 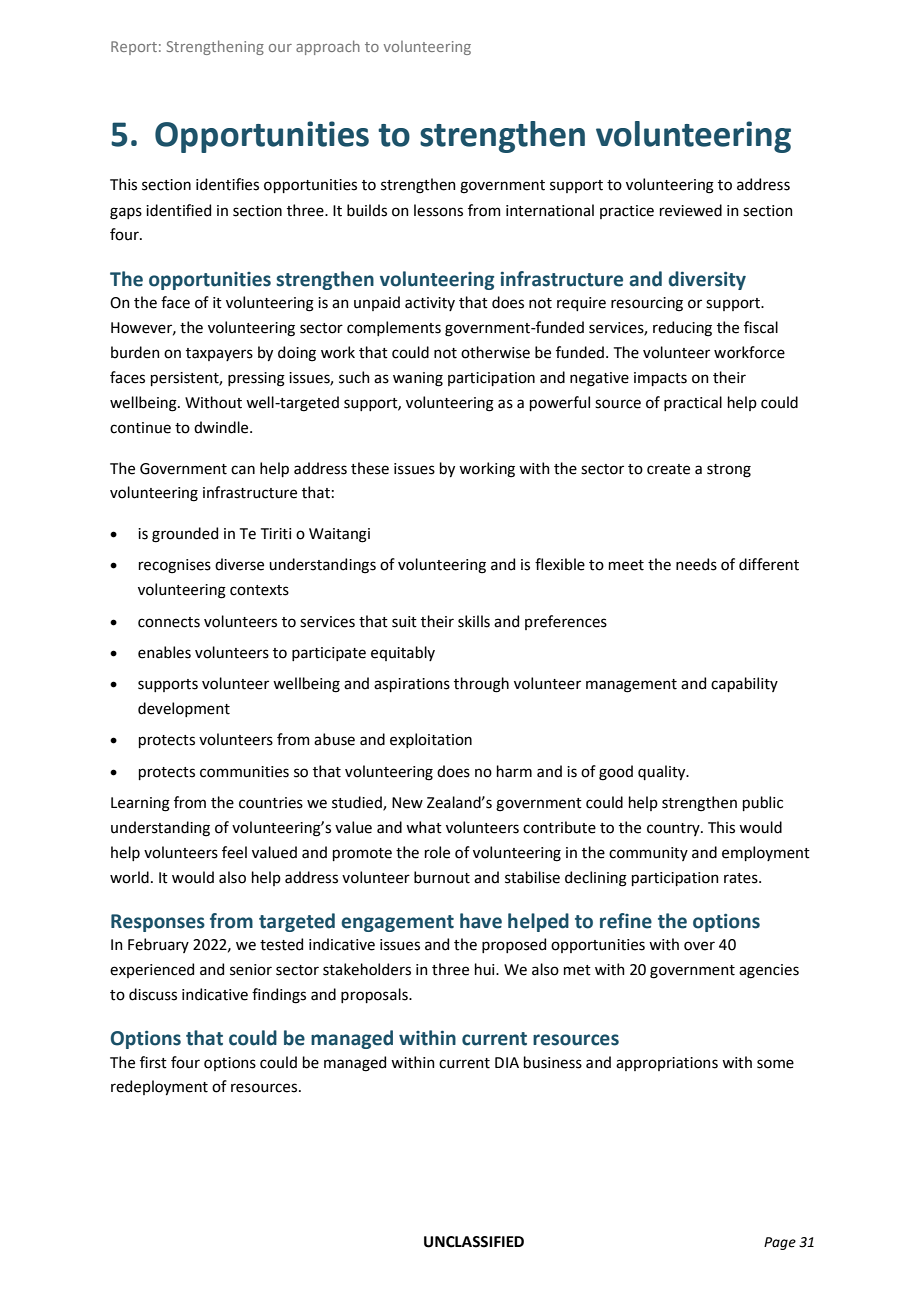 I want to click on enables, so click(x=164, y=652).
